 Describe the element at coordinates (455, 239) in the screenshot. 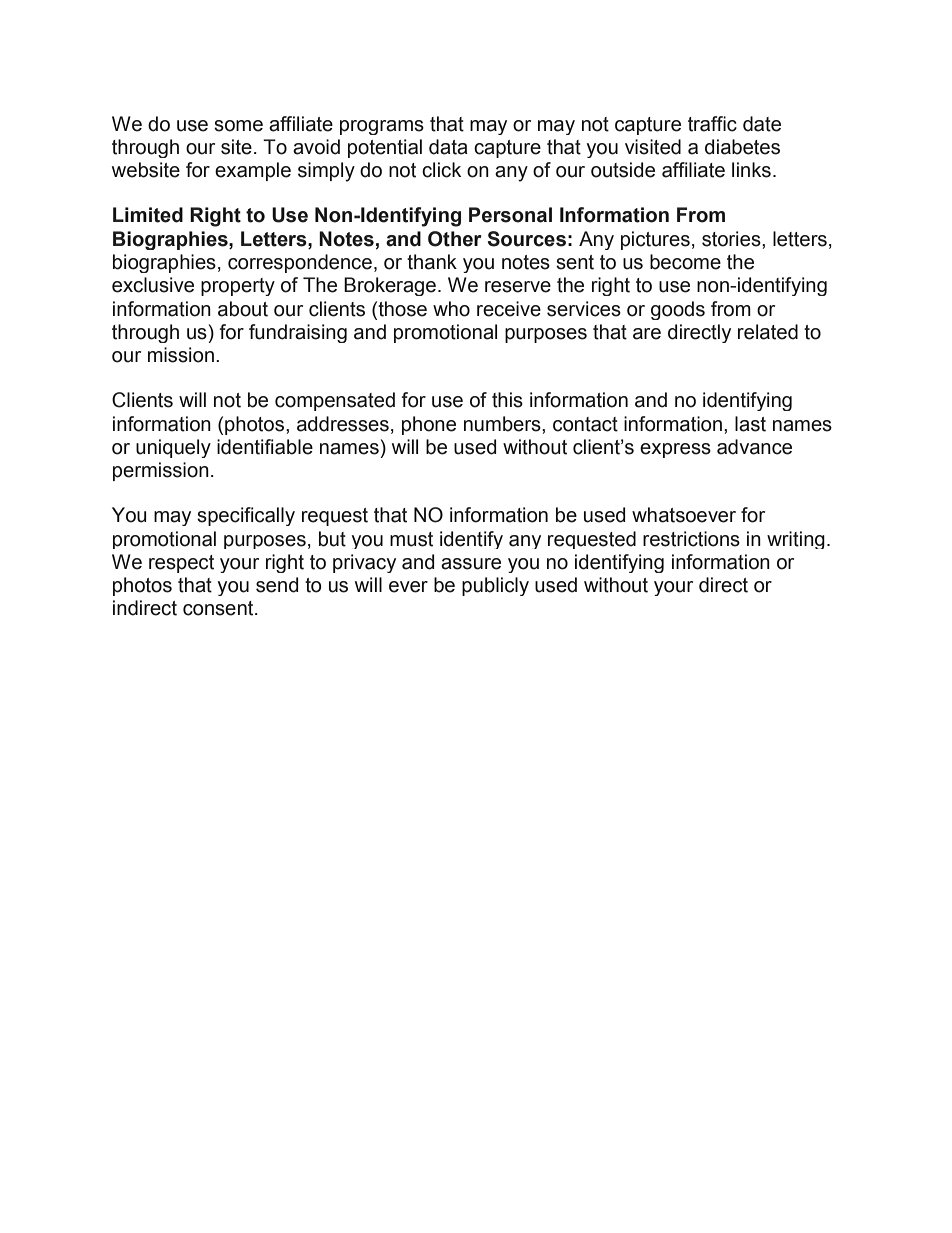

I see `Other` at that location.
